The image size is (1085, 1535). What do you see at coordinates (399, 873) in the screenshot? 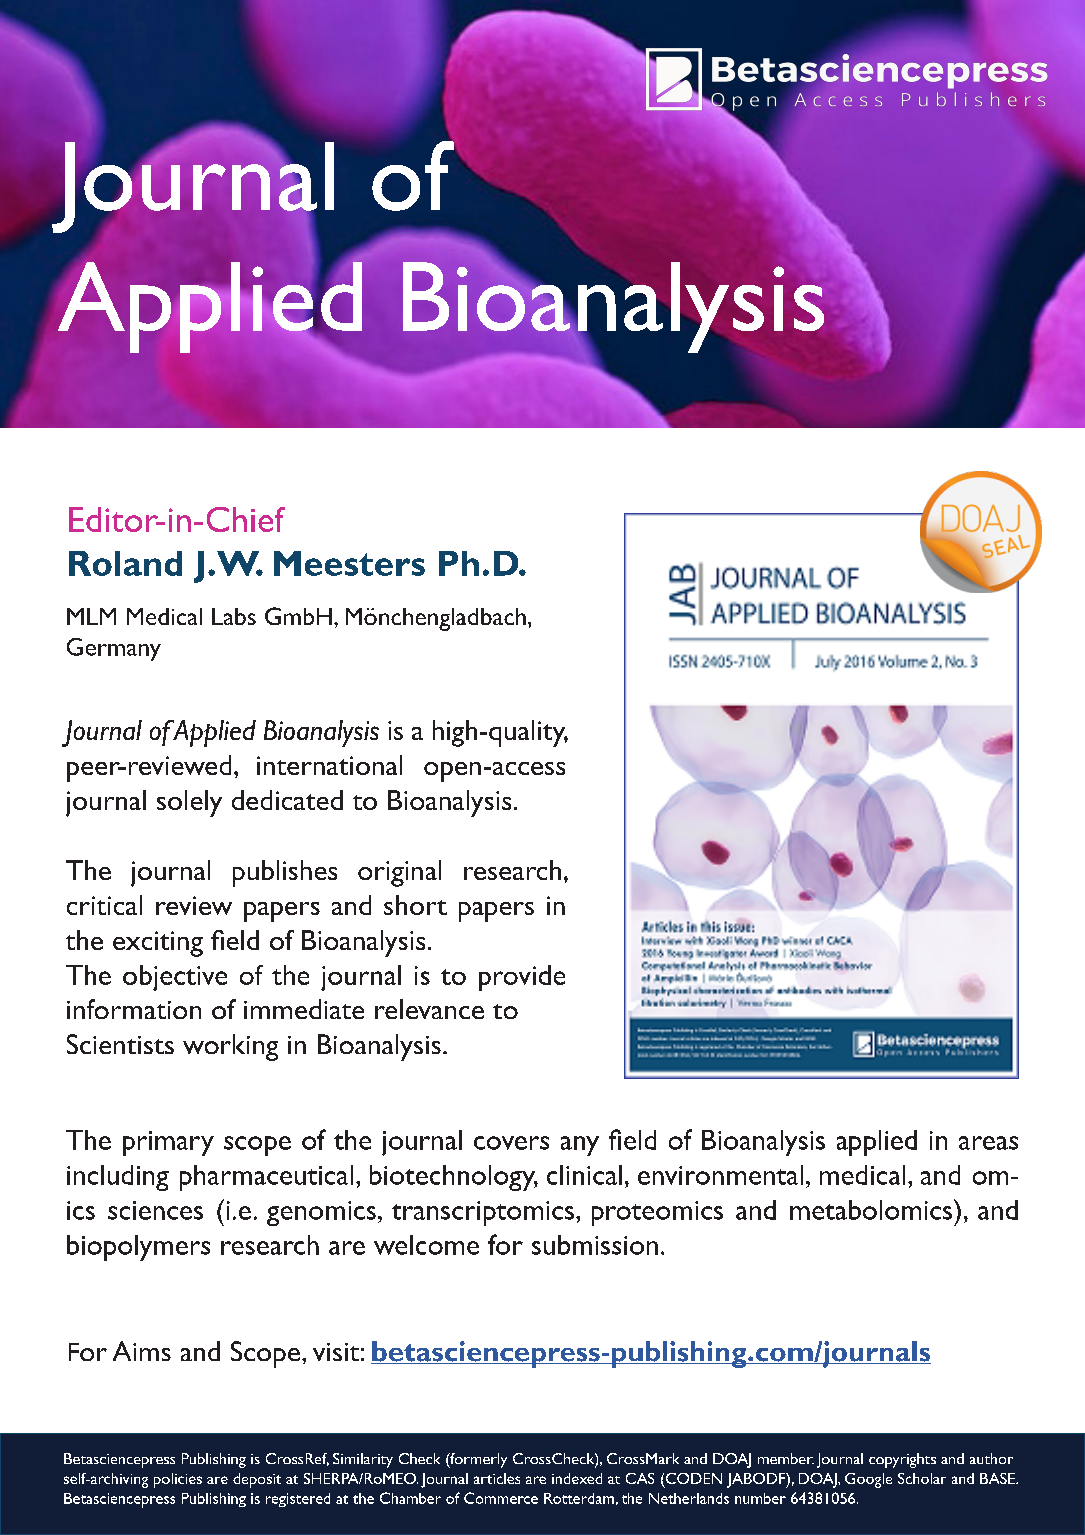
I see `original` at bounding box center [399, 873].
